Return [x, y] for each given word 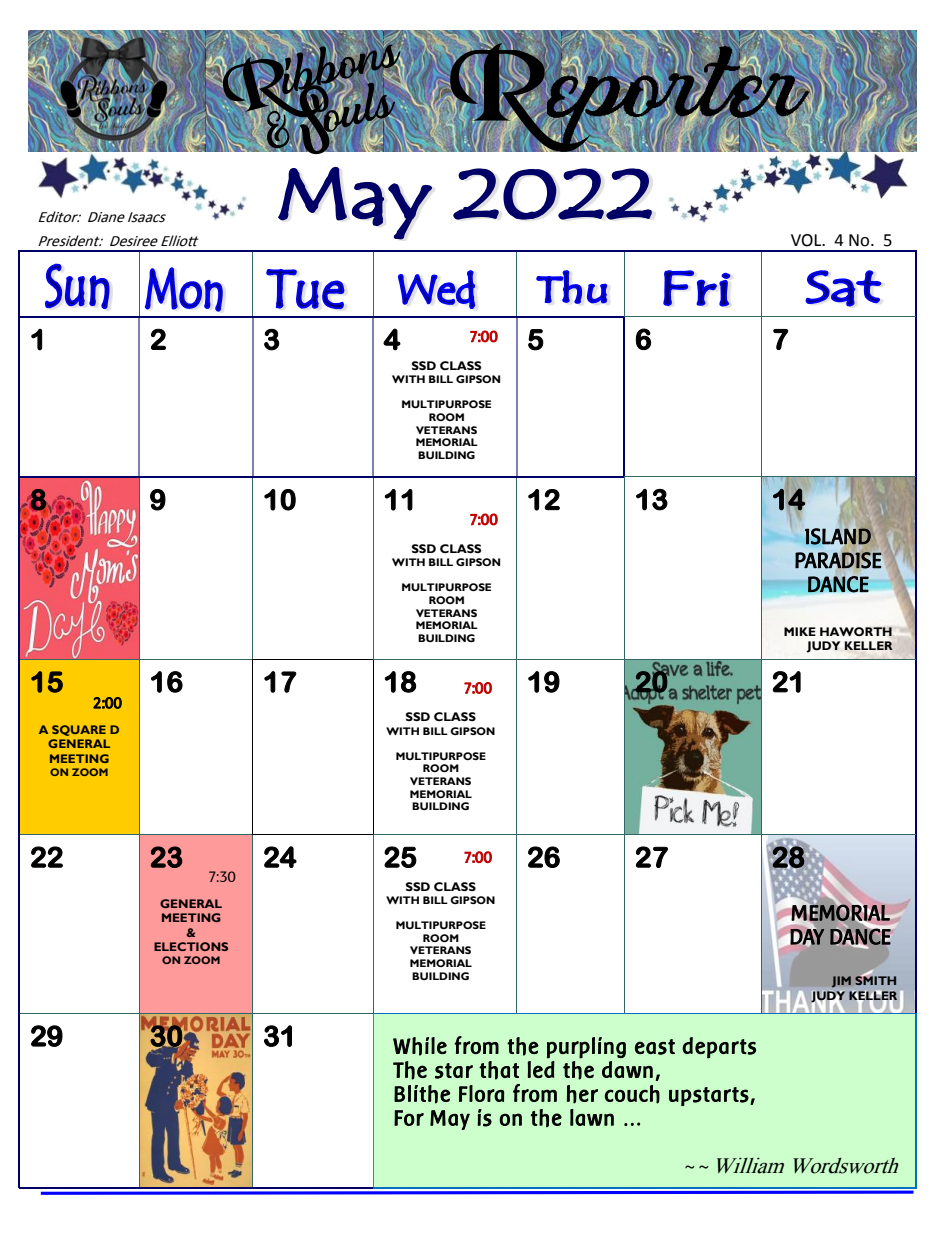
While [420, 1046]
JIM [841, 981]
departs [719, 1048]
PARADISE [838, 559]
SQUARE [79, 730]
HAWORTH [856, 631]
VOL [807, 240]
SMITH [875, 979]
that [499, 1070]
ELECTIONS [191, 946]
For [409, 1118]
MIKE [800, 631]
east [655, 1047]
